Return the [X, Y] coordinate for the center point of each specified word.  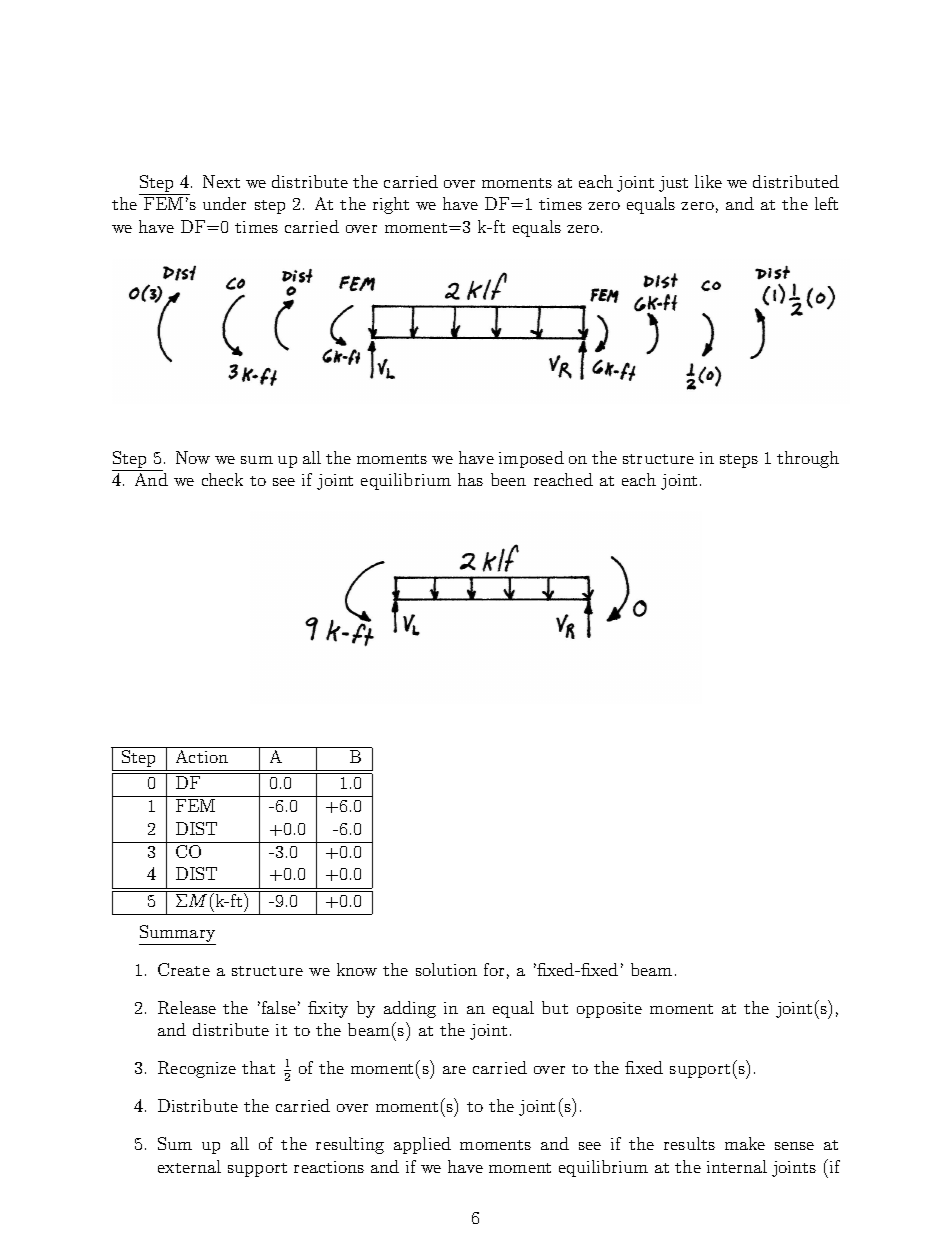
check [222, 479]
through [808, 459]
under [224, 203]
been [508, 479]
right [391, 205]
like [708, 181]
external [189, 1166]
